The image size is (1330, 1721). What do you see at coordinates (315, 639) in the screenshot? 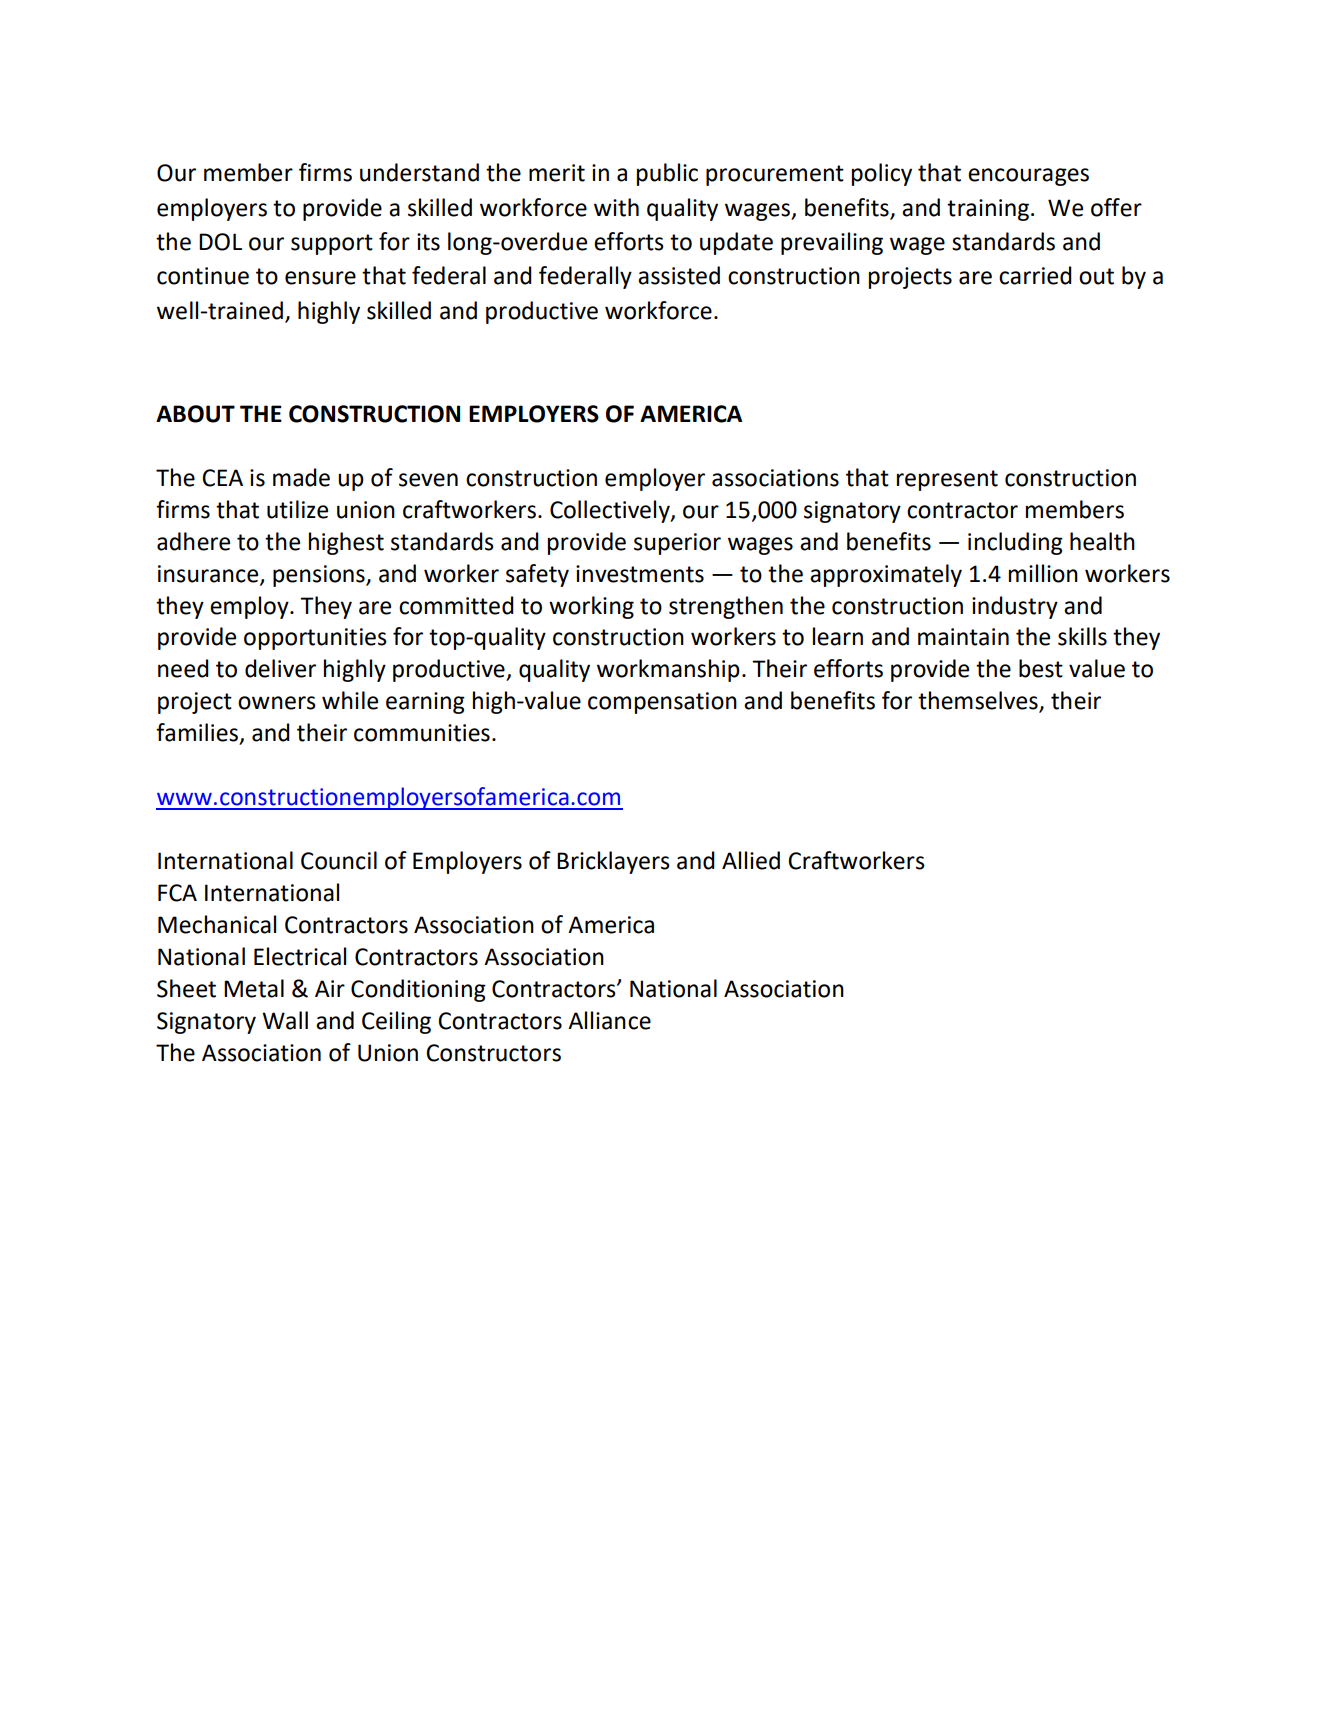
I see `opportunities` at bounding box center [315, 639].
